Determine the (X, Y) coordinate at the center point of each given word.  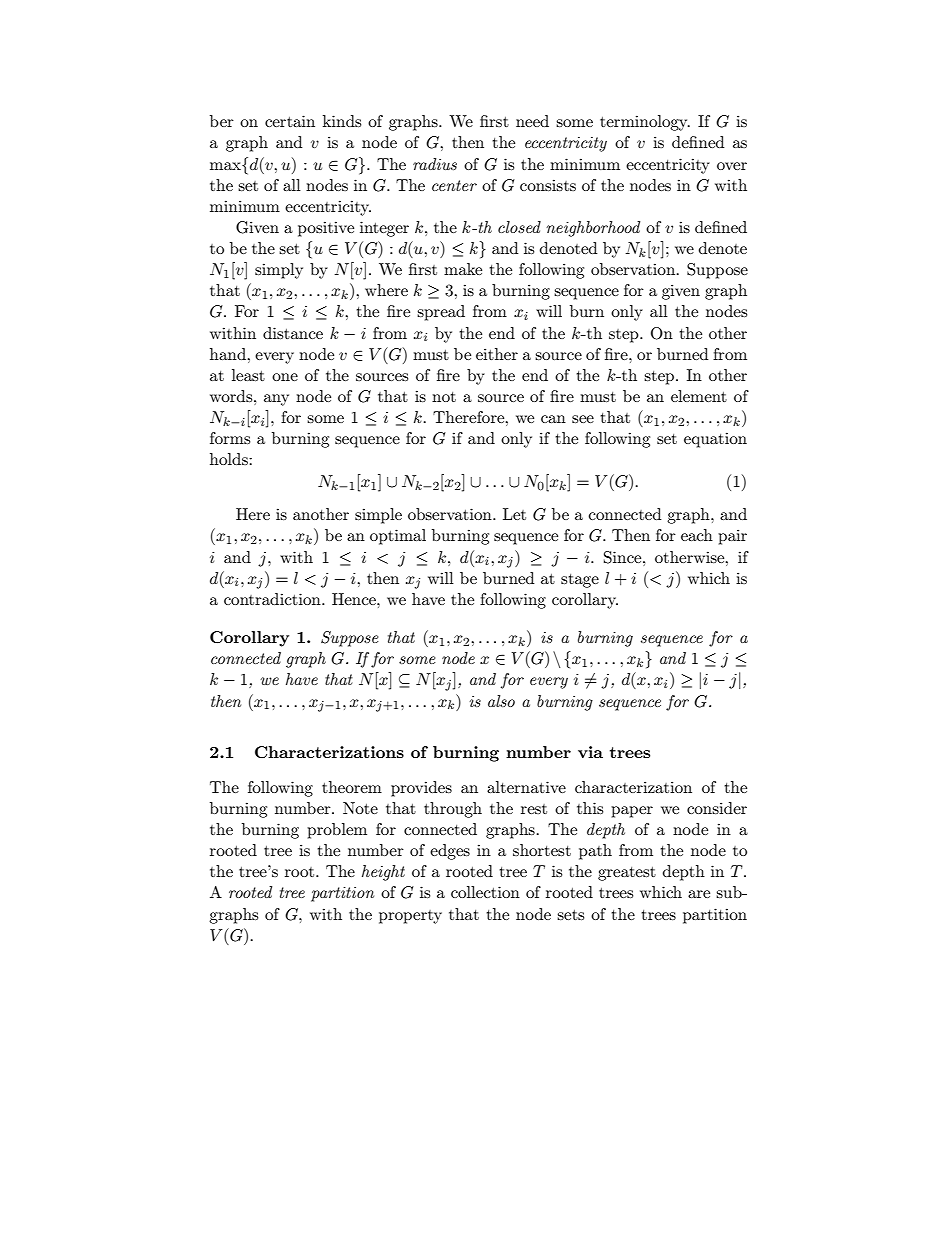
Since (624, 557)
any (276, 400)
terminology (645, 123)
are (699, 894)
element (699, 396)
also (501, 701)
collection (485, 892)
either (497, 354)
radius (435, 164)
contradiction (273, 599)
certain (290, 121)
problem (337, 831)
